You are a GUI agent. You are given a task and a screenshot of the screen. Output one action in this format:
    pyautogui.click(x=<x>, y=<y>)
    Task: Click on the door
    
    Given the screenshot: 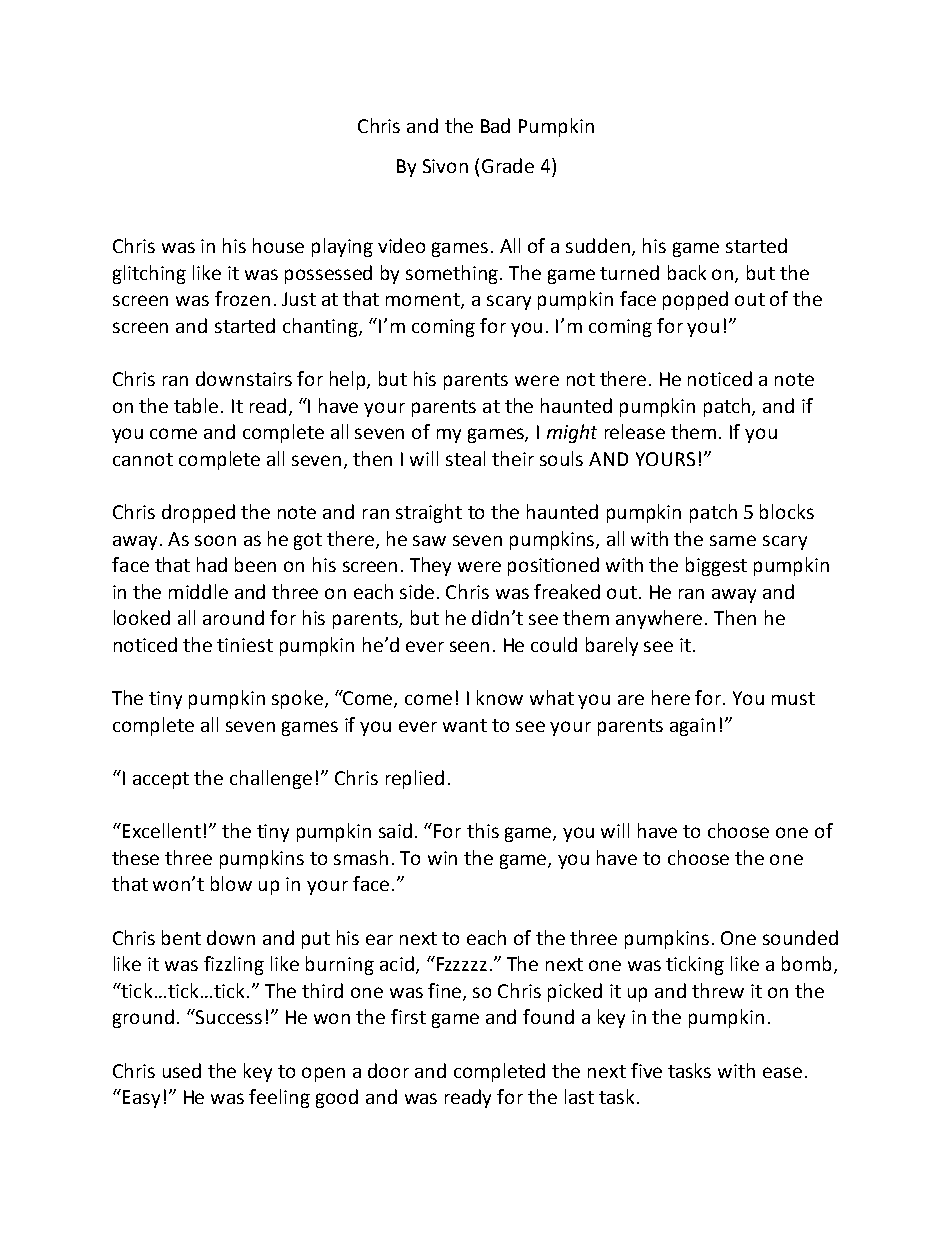 What is the action you would take?
    pyautogui.click(x=388, y=1070)
